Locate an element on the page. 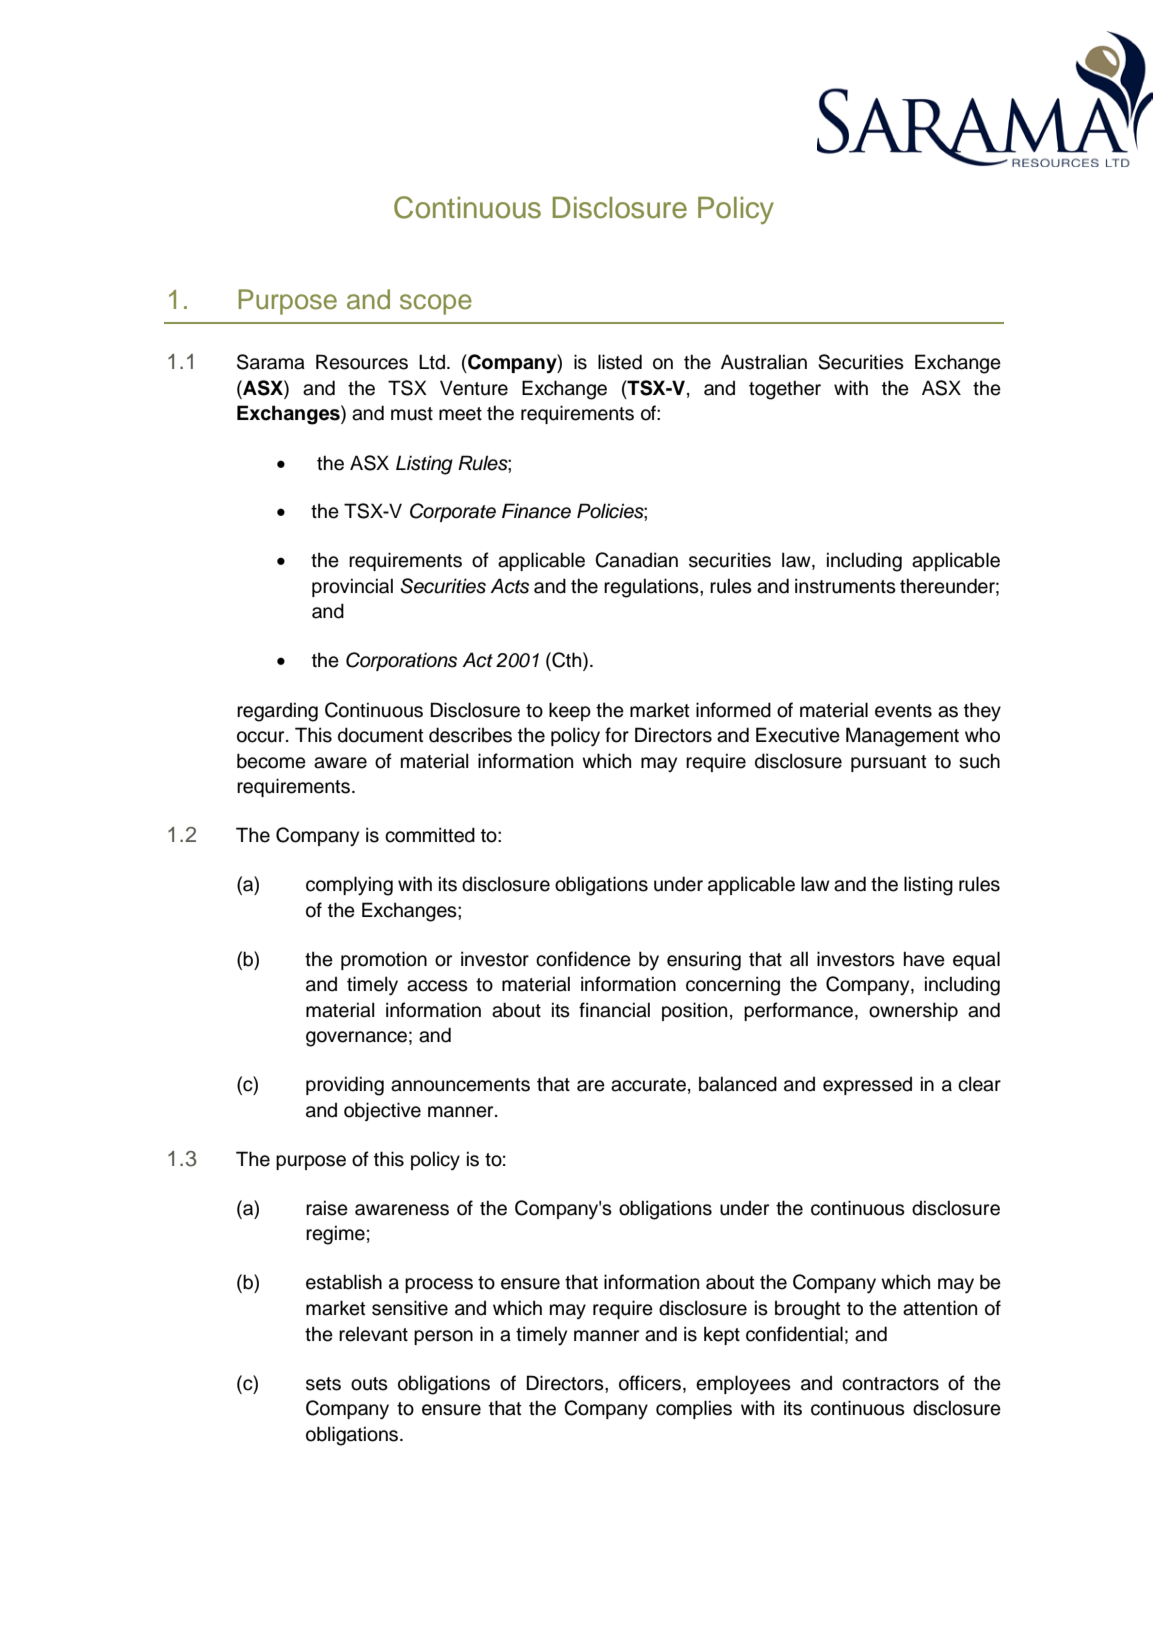 The width and height of the image is (1168, 1652). pursuant is located at coordinates (889, 763).
